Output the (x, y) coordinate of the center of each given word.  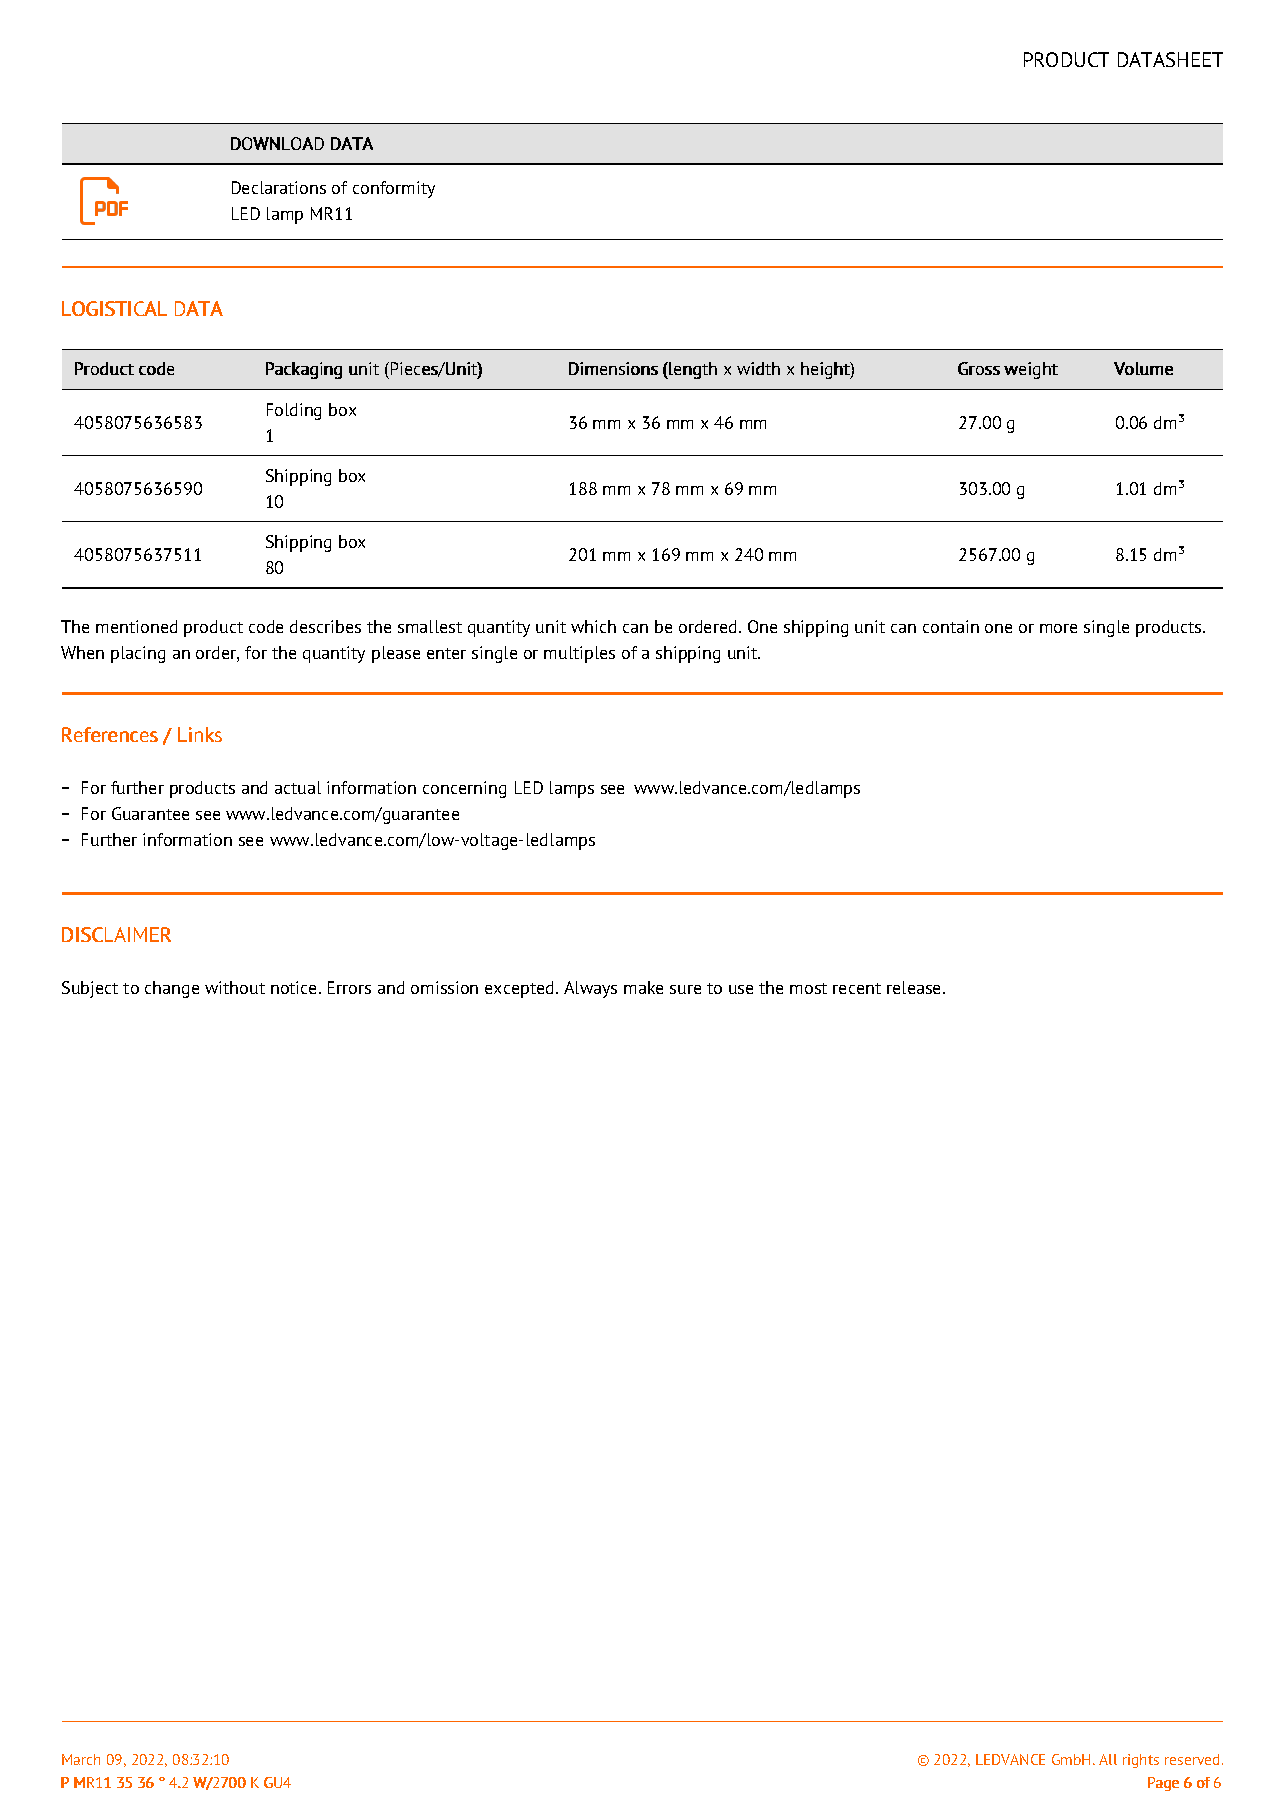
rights (1141, 1761)
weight (1031, 370)
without (235, 987)
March (81, 1759)
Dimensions (613, 368)
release (915, 987)
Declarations (279, 187)
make (643, 987)
